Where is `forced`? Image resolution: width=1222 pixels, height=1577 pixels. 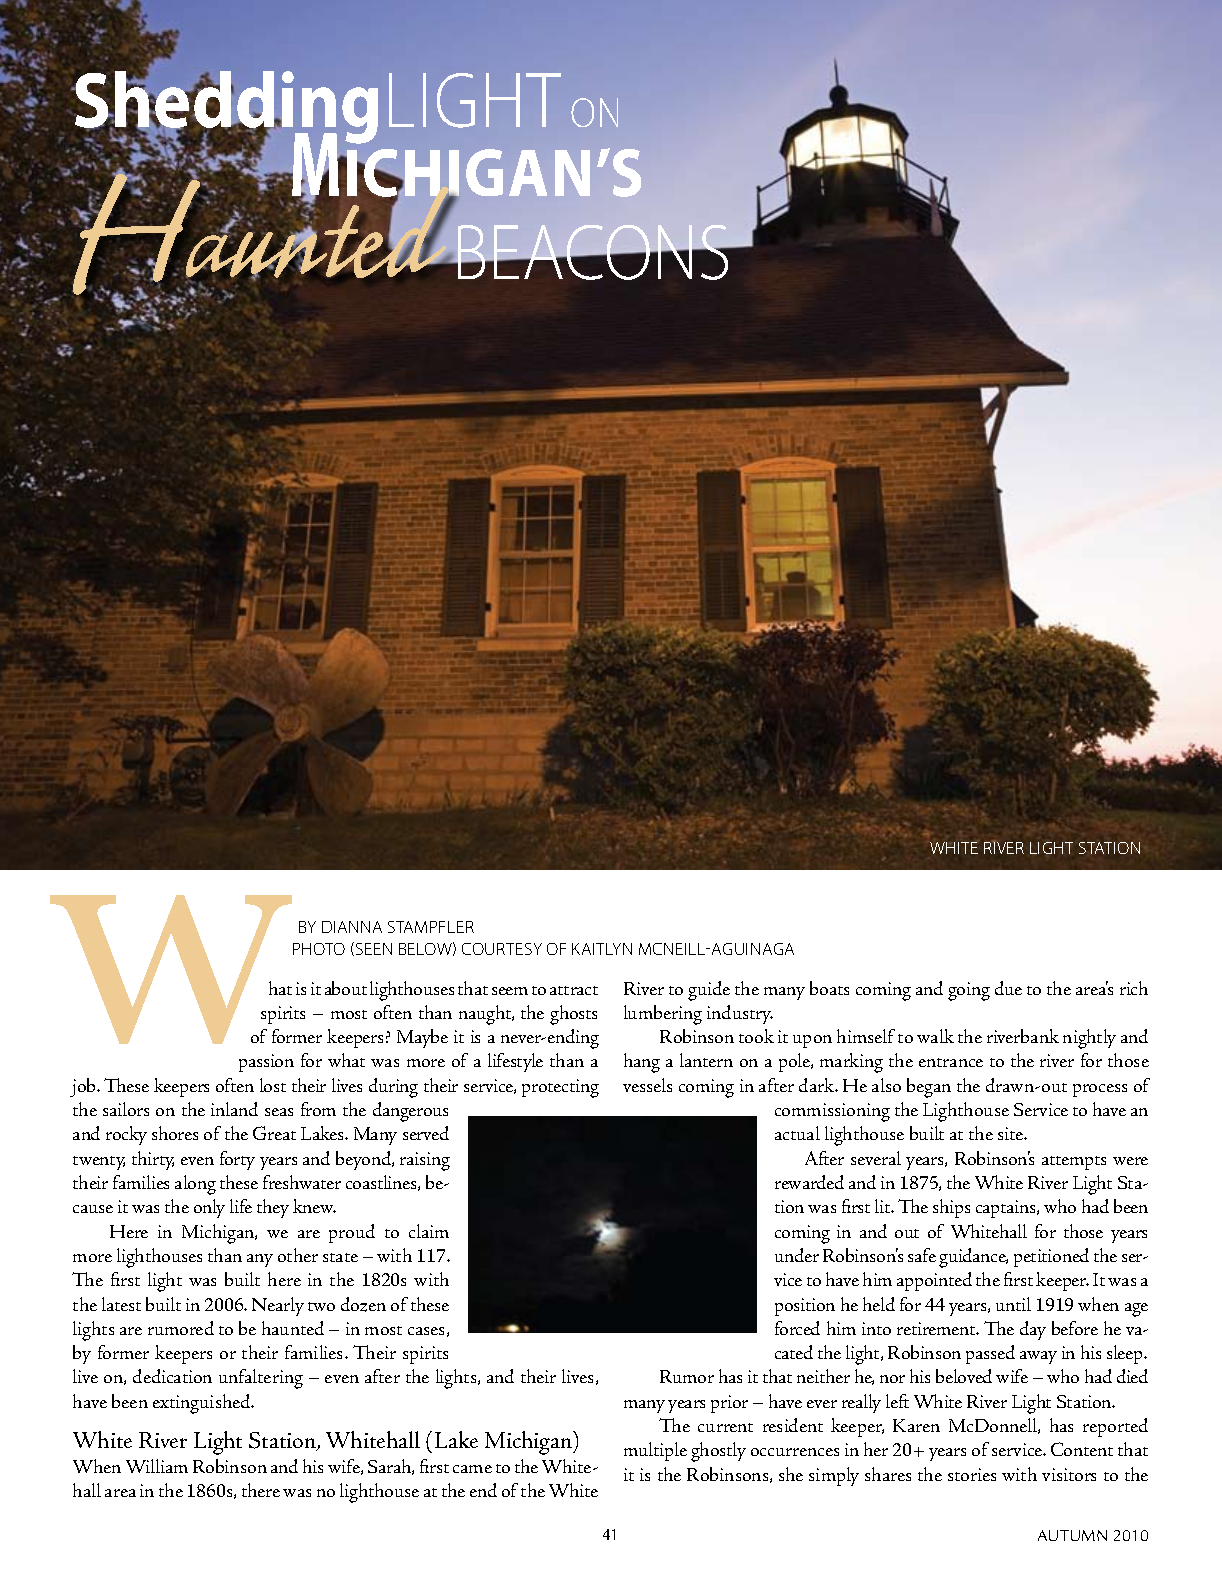
forced is located at coordinates (797, 1328).
